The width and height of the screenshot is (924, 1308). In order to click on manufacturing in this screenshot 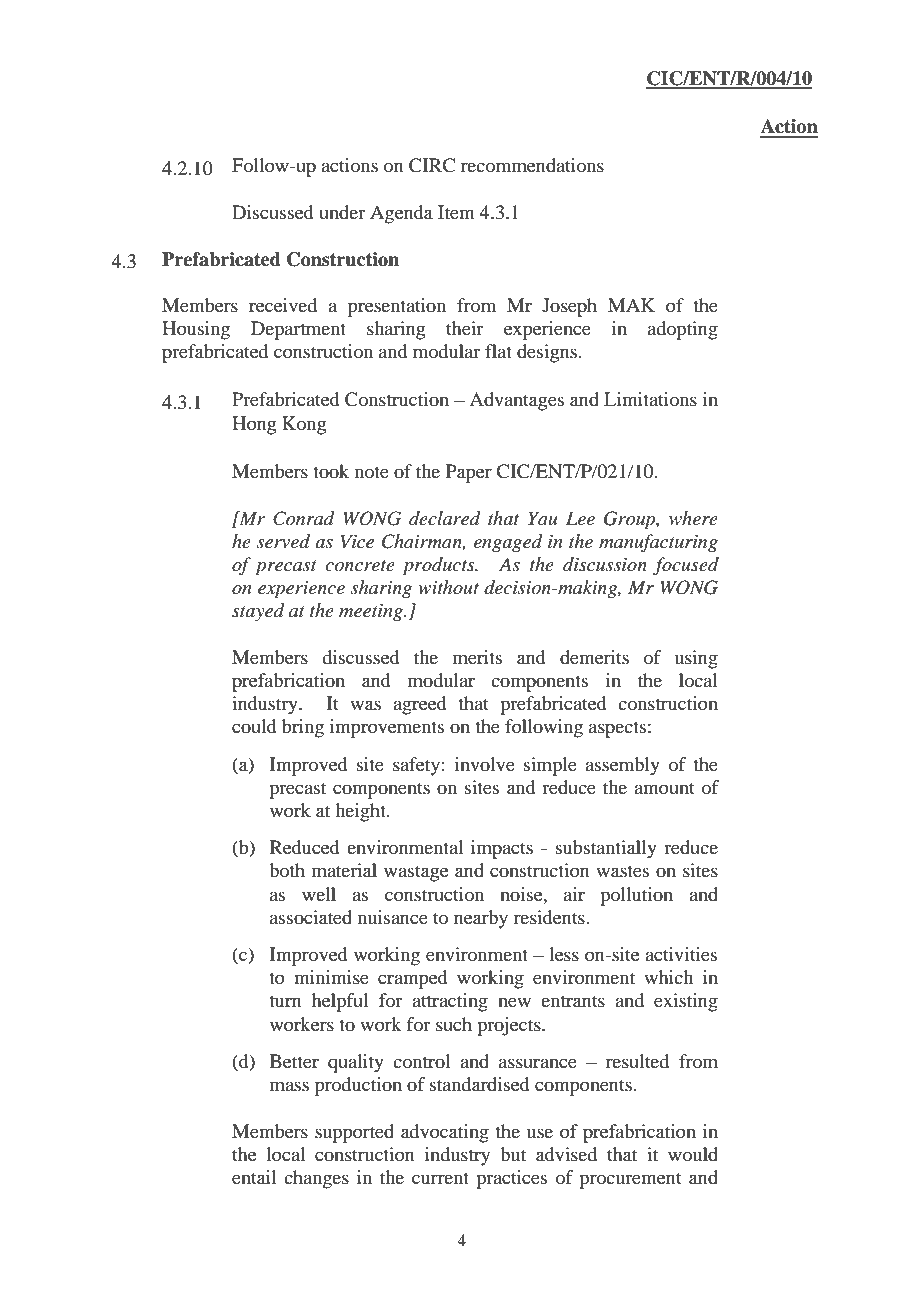, I will do `click(658, 543)`.
